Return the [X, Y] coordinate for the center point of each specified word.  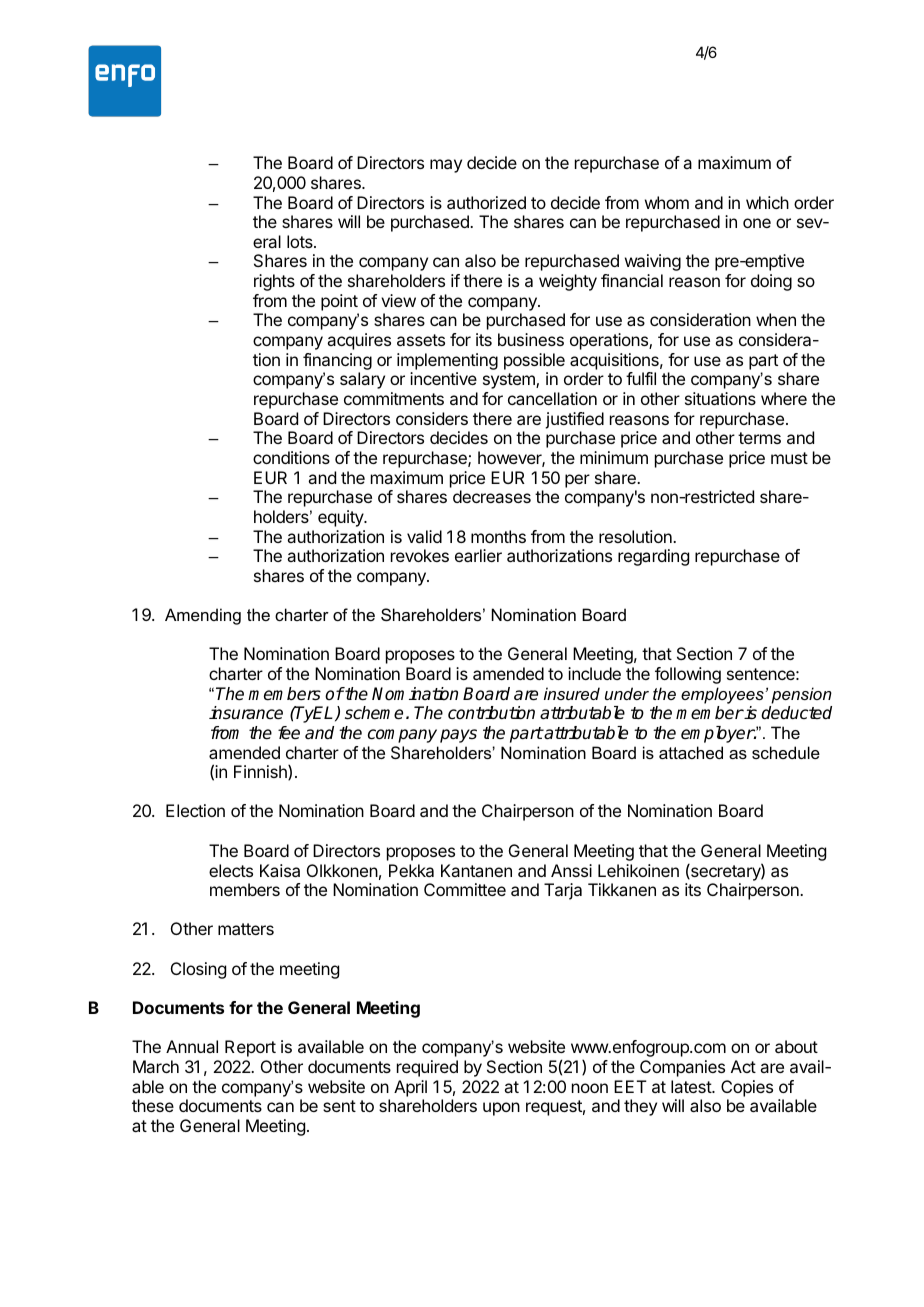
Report [250, 1048]
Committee [465, 889]
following [688, 675]
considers [432, 418]
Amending [203, 616]
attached [691, 752]
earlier [478, 555]
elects [231, 870]
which [767, 202]
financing [337, 361]
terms [759, 438]
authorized [486, 202]
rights [274, 282]
